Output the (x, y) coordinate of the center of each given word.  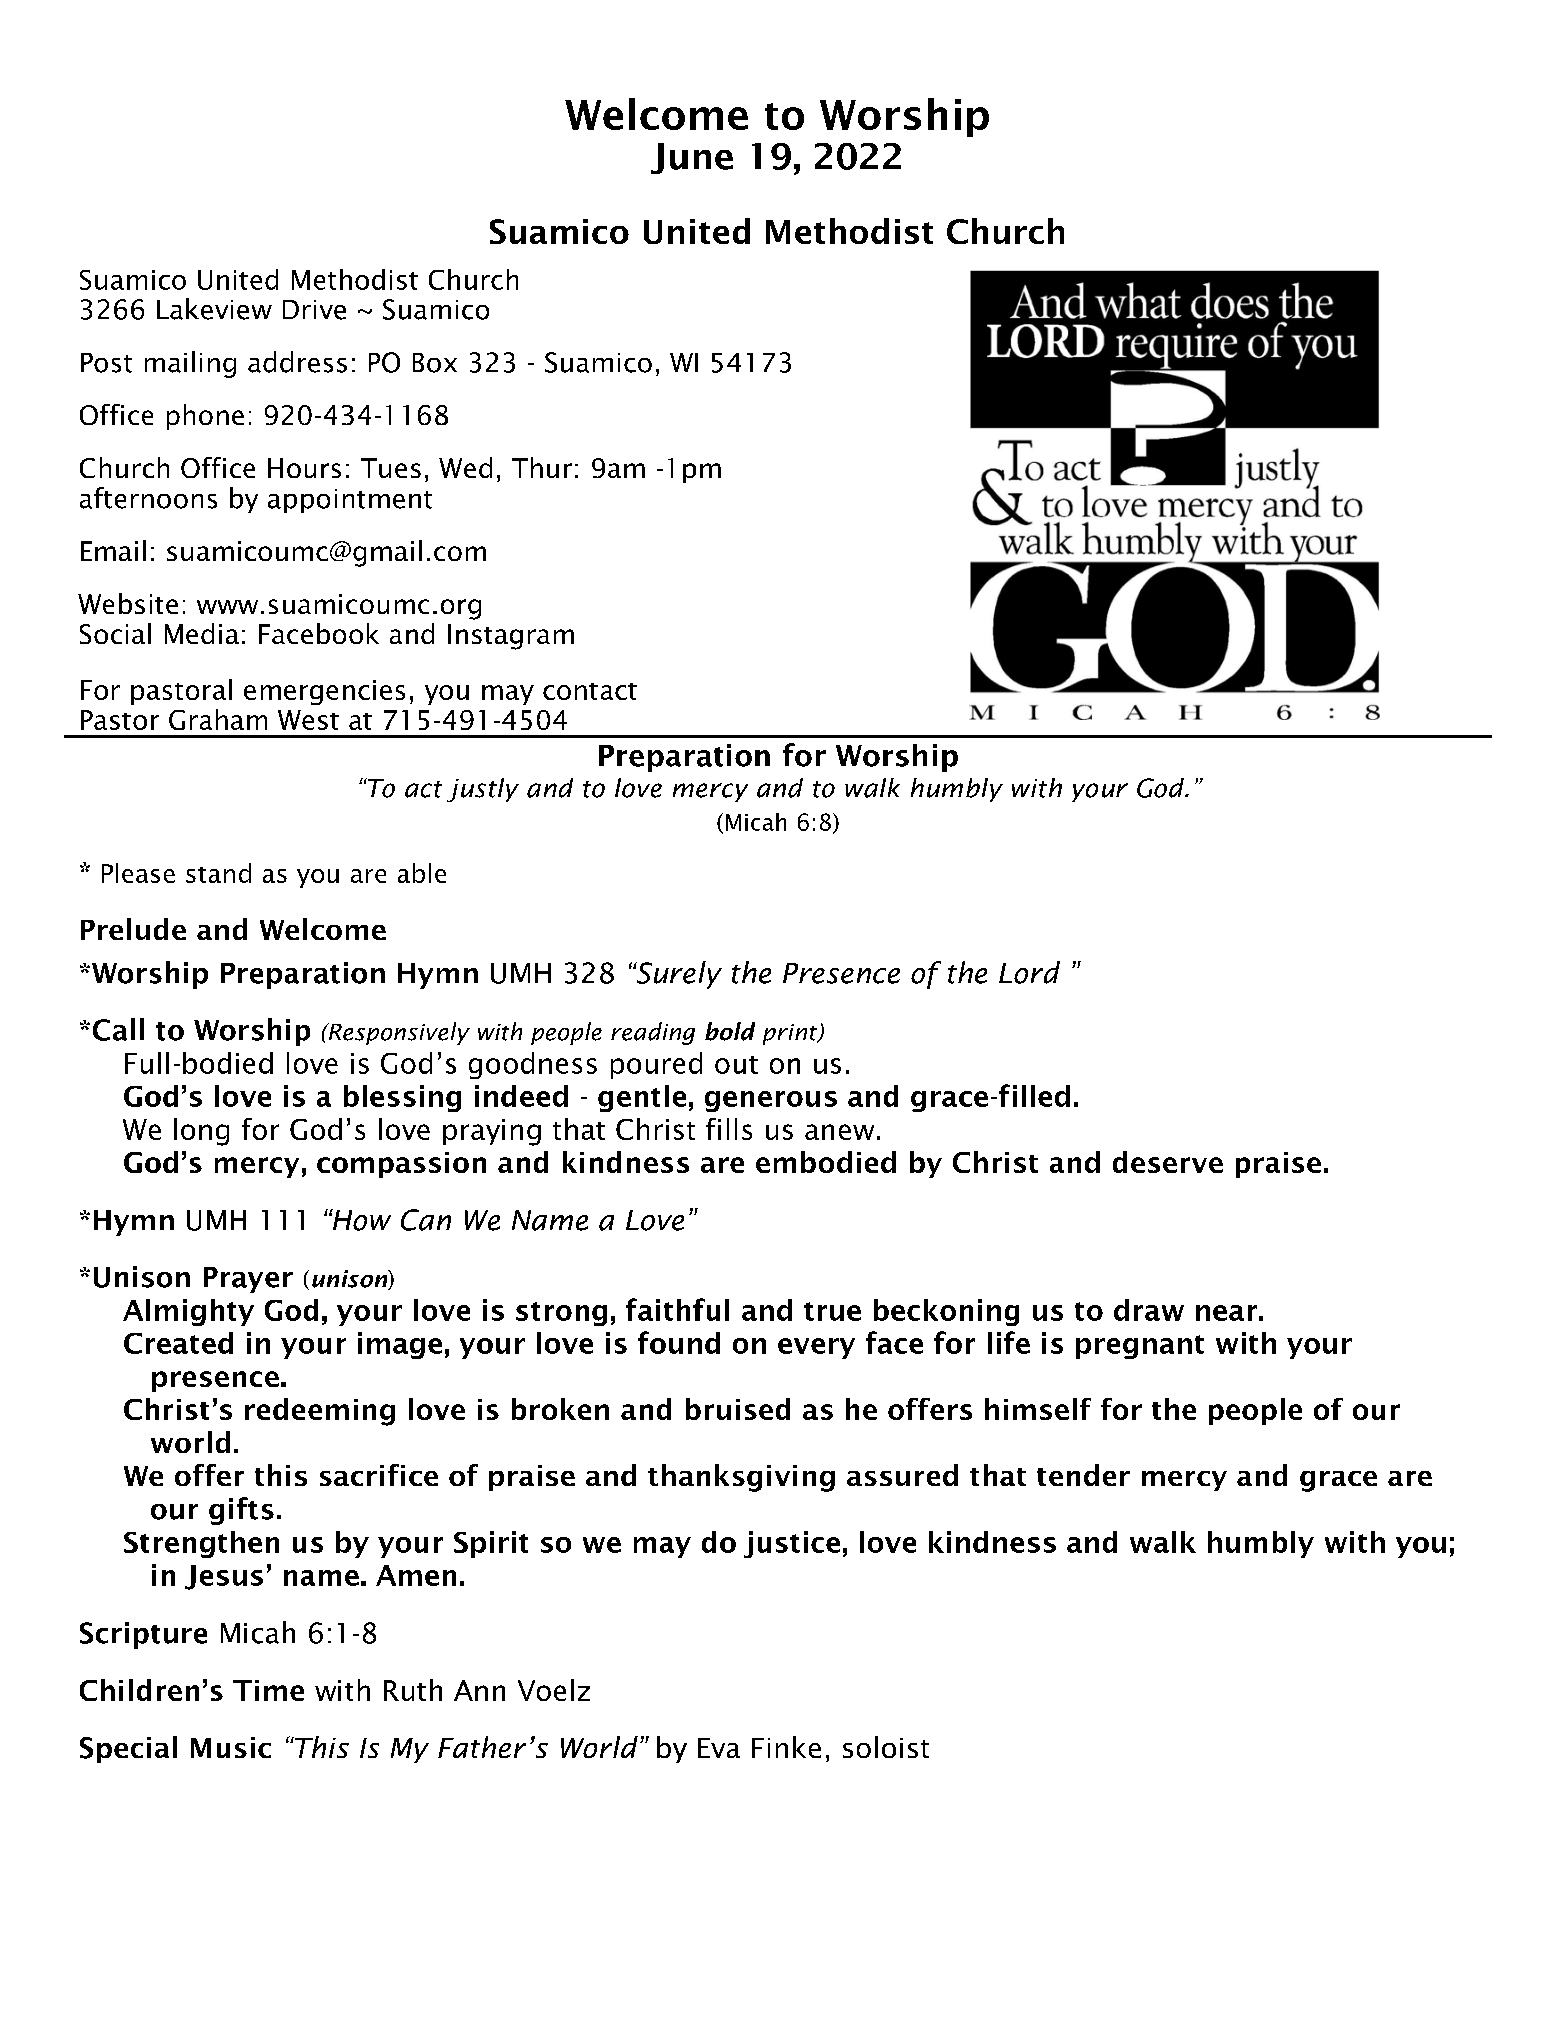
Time (268, 1690)
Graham (218, 719)
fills (729, 1129)
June (692, 158)
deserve (1168, 1162)
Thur (542, 467)
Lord (1029, 972)
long (201, 1132)
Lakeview (214, 309)
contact (590, 691)
